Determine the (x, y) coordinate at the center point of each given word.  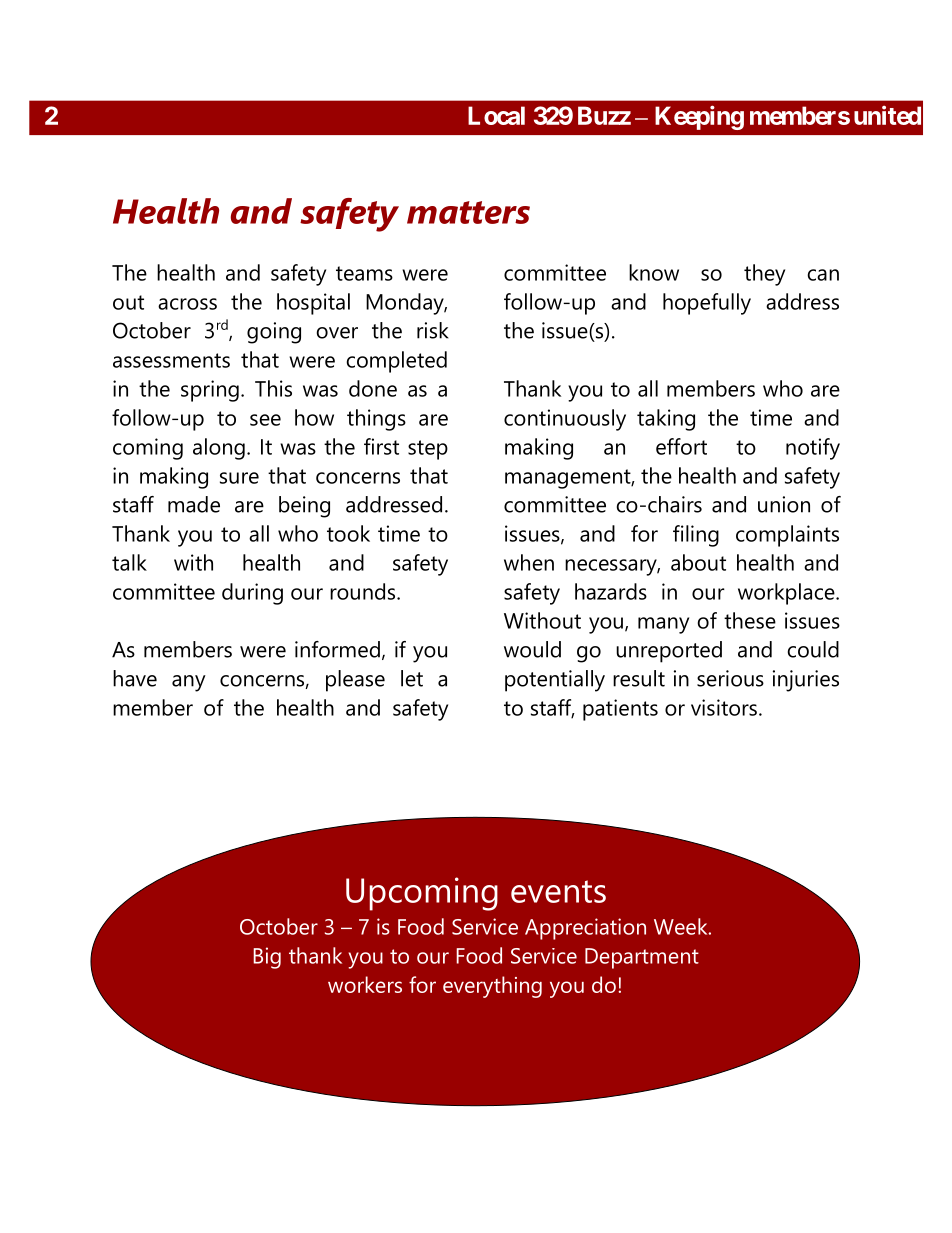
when (529, 562)
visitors (724, 707)
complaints (787, 536)
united (887, 115)
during (252, 594)
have (135, 678)
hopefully (707, 304)
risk (432, 330)
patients (620, 710)
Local (496, 115)
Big (267, 958)
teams (364, 273)
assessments (171, 360)
